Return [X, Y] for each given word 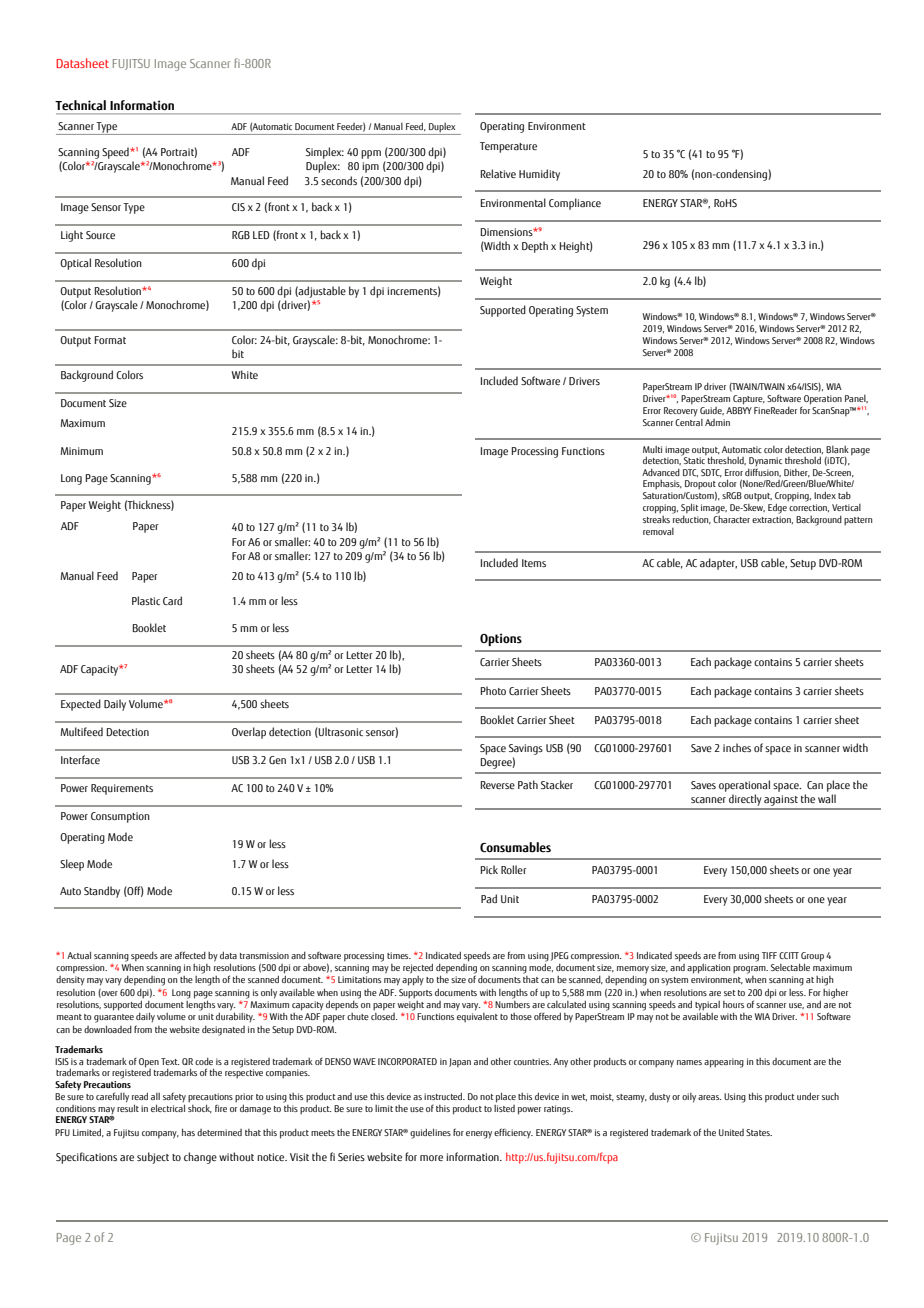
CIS [238, 207]
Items [534, 563]
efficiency [513, 1133]
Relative [498, 173]
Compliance [575, 204]
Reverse [498, 785]
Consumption [120, 817]
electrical [168, 1108]
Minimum [81, 451]
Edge [778, 507]
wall [827, 798]
